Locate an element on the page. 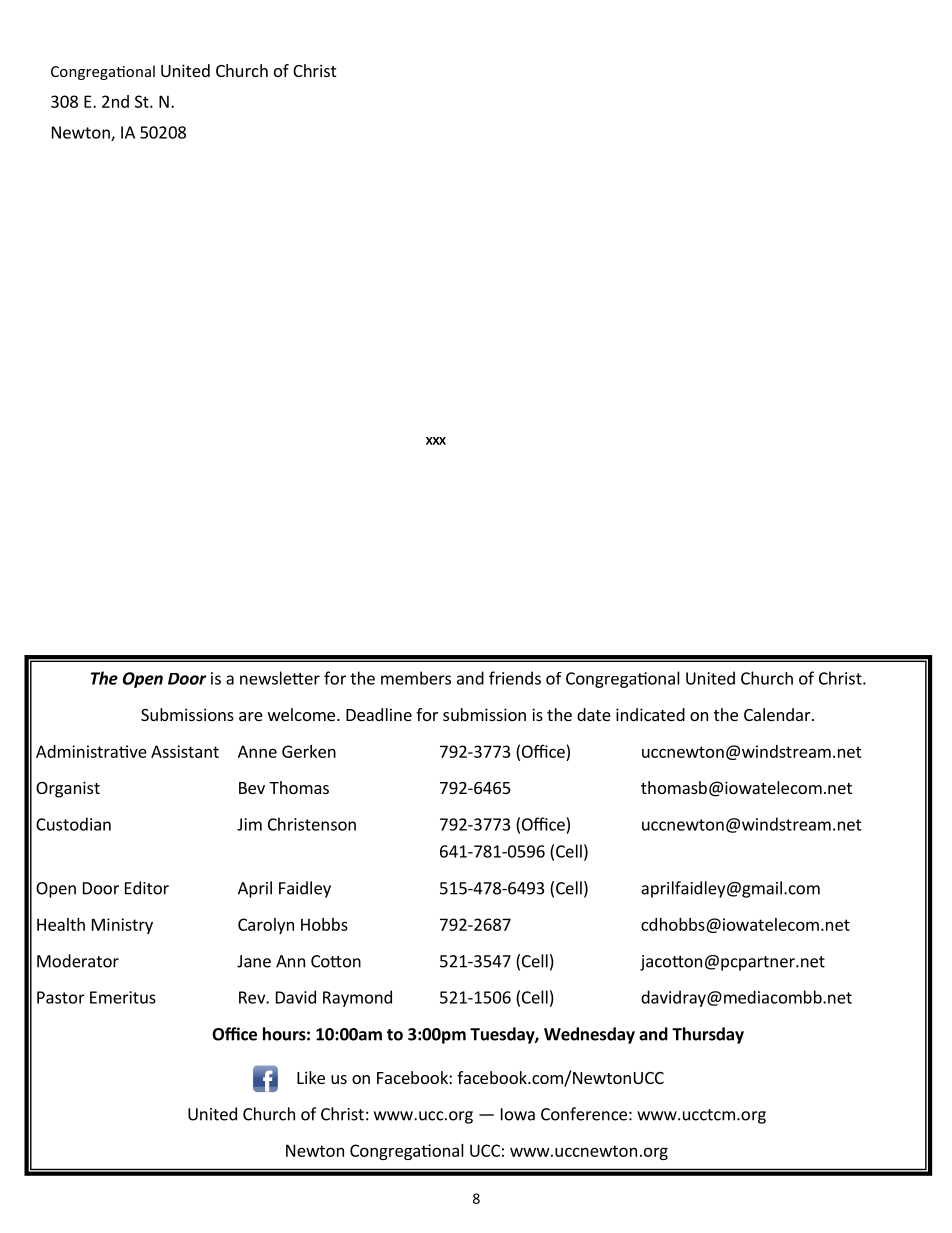  are is located at coordinates (251, 716).
